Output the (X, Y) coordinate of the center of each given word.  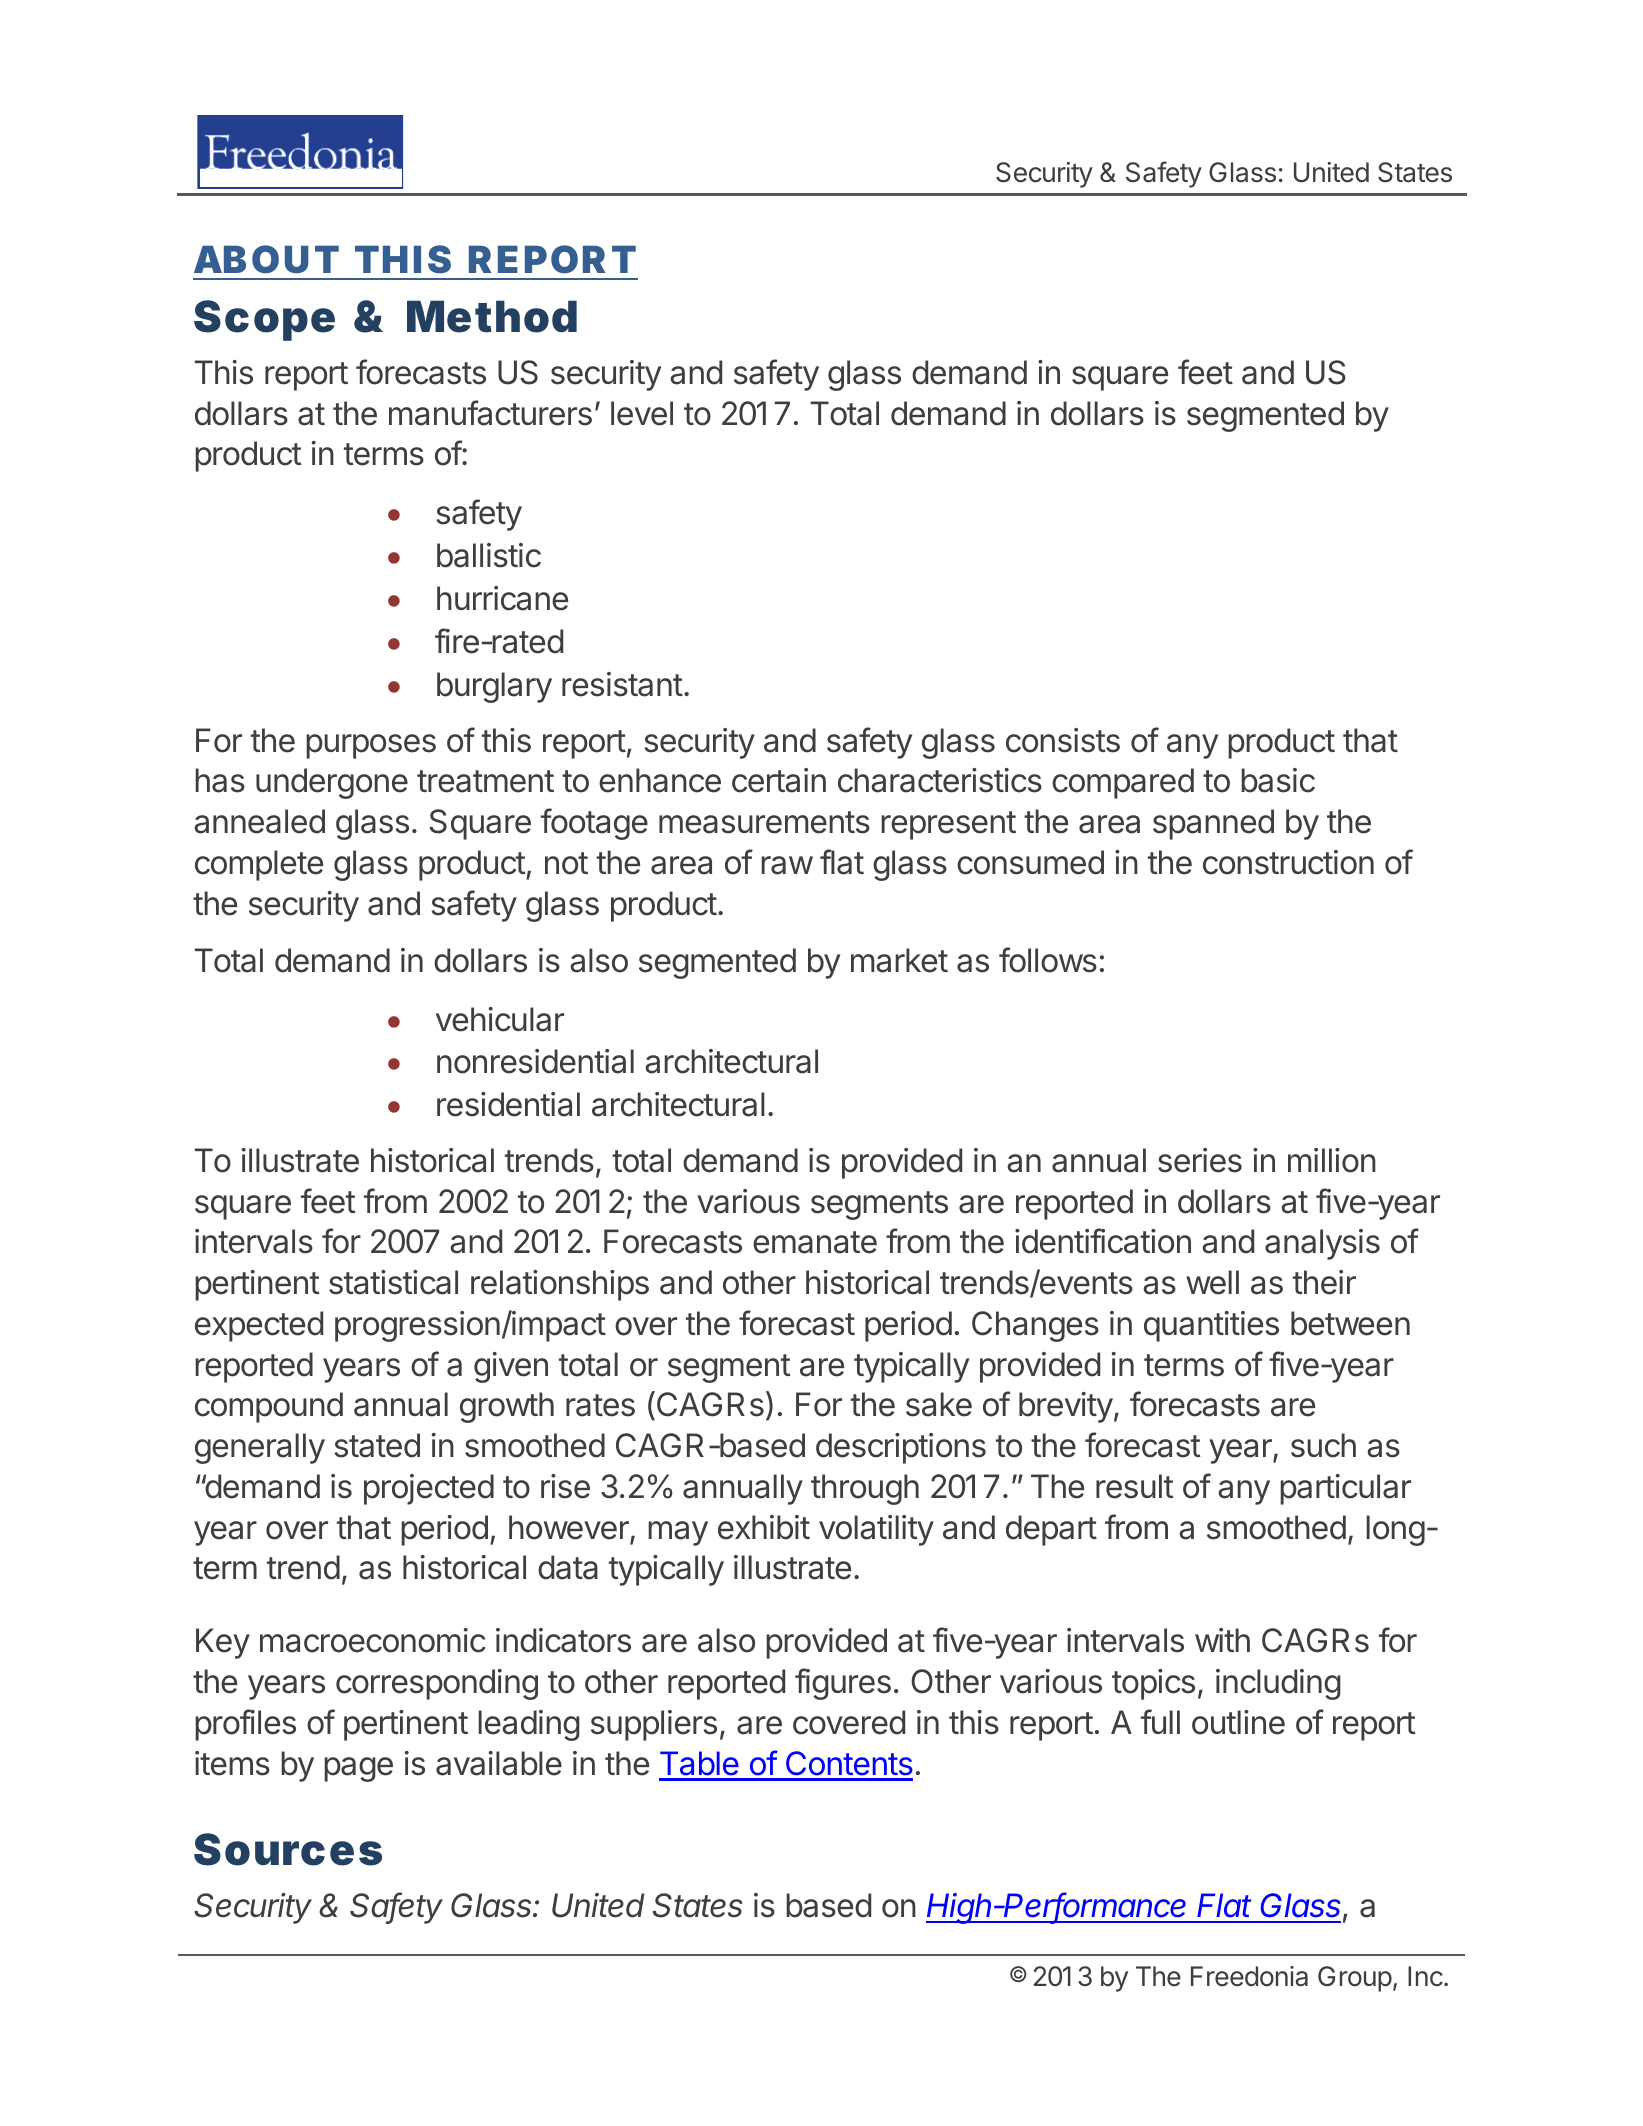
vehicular (500, 1019)
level (642, 413)
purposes (371, 746)
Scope (264, 320)
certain (779, 780)
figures (843, 1684)
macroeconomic (373, 1640)
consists (1063, 740)
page (358, 1769)
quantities (1211, 1326)
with (1222, 1640)
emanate (815, 1242)
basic (1278, 780)
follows (1048, 960)
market (899, 960)
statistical (393, 1282)
